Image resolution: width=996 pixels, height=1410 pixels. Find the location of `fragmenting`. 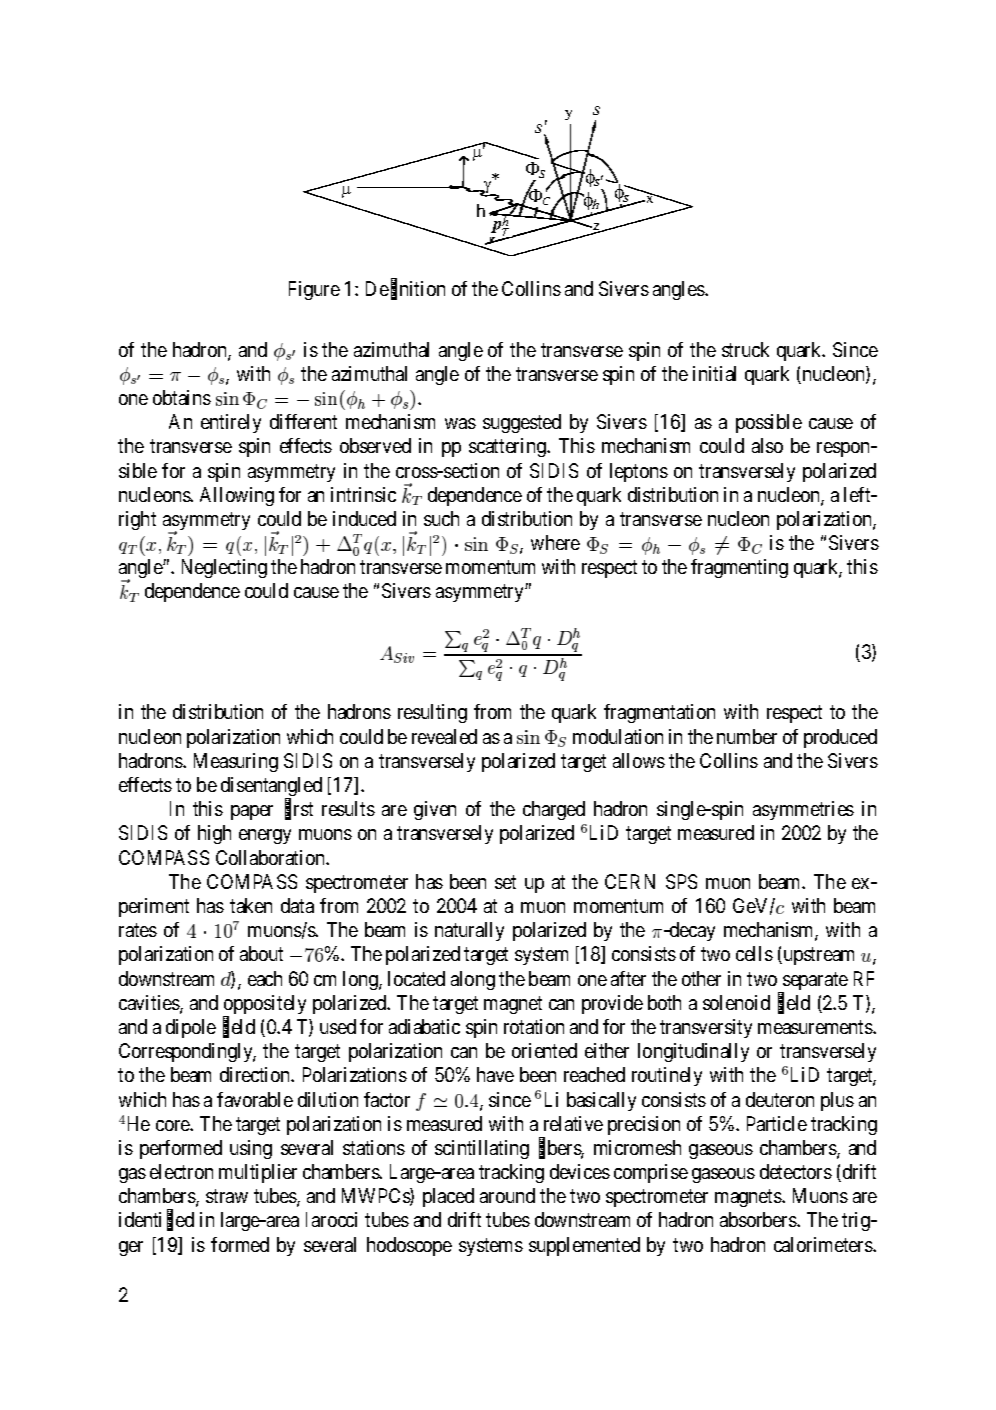

fragmenting is located at coordinates (739, 568).
